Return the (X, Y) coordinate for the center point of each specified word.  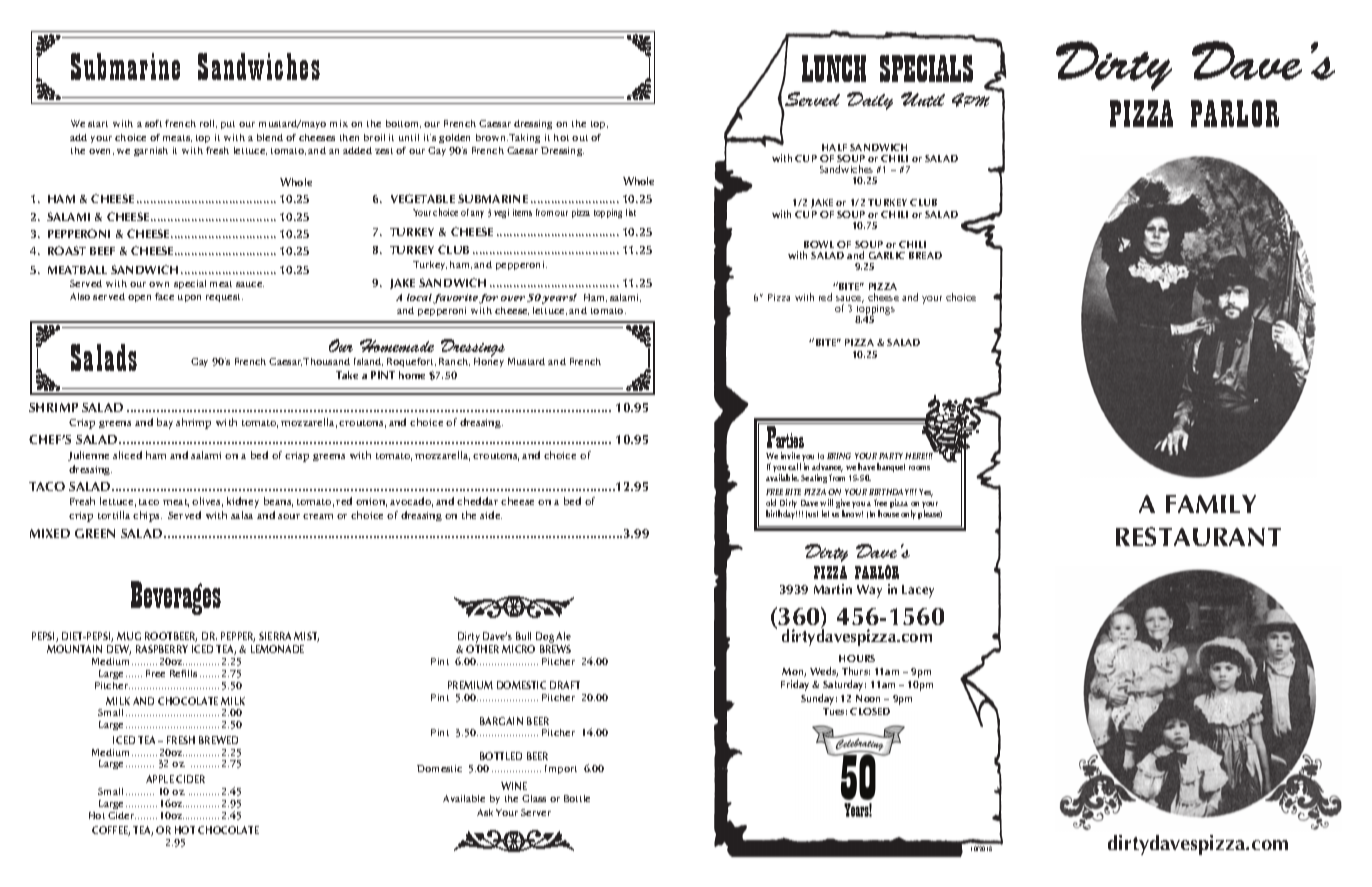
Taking (524, 138)
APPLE (160, 779)
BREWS (555, 649)
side (491, 515)
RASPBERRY (162, 649)
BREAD (925, 255)
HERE (916, 456)
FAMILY (1211, 504)
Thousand (326, 361)
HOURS (857, 658)
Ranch (454, 362)
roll (208, 124)
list (631, 212)
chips (147, 516)
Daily (870, 101)
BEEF (102, 251)
